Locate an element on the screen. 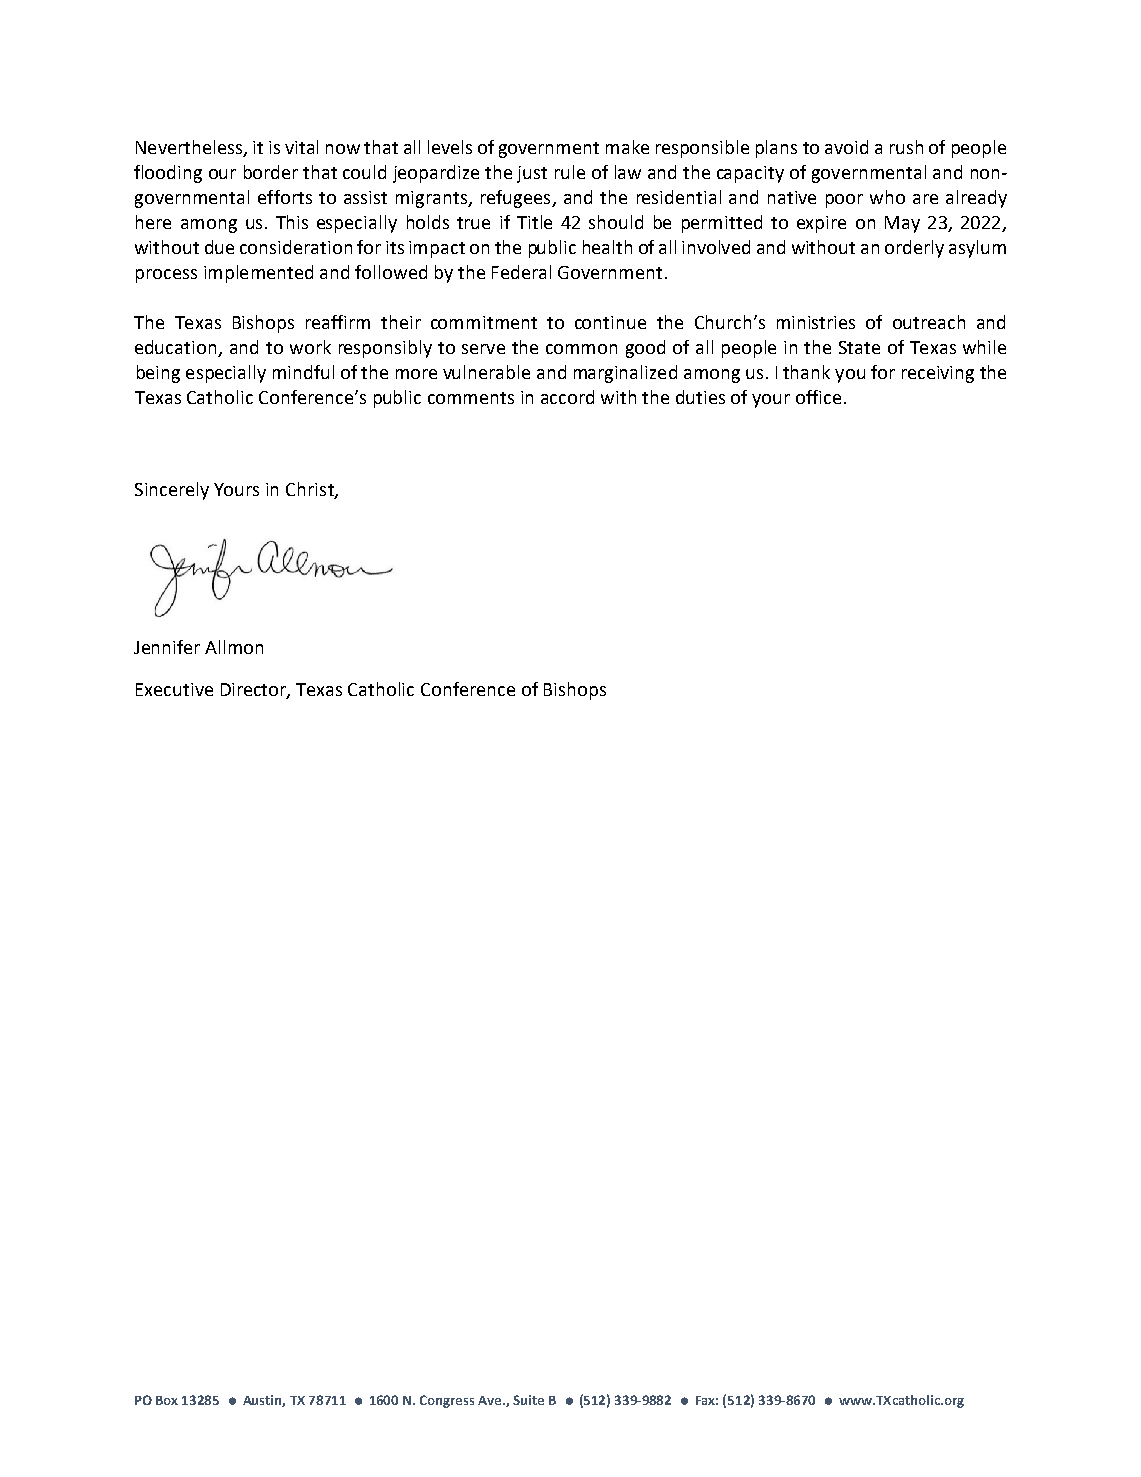  Sincerely is located at coordinates (172, 491).
